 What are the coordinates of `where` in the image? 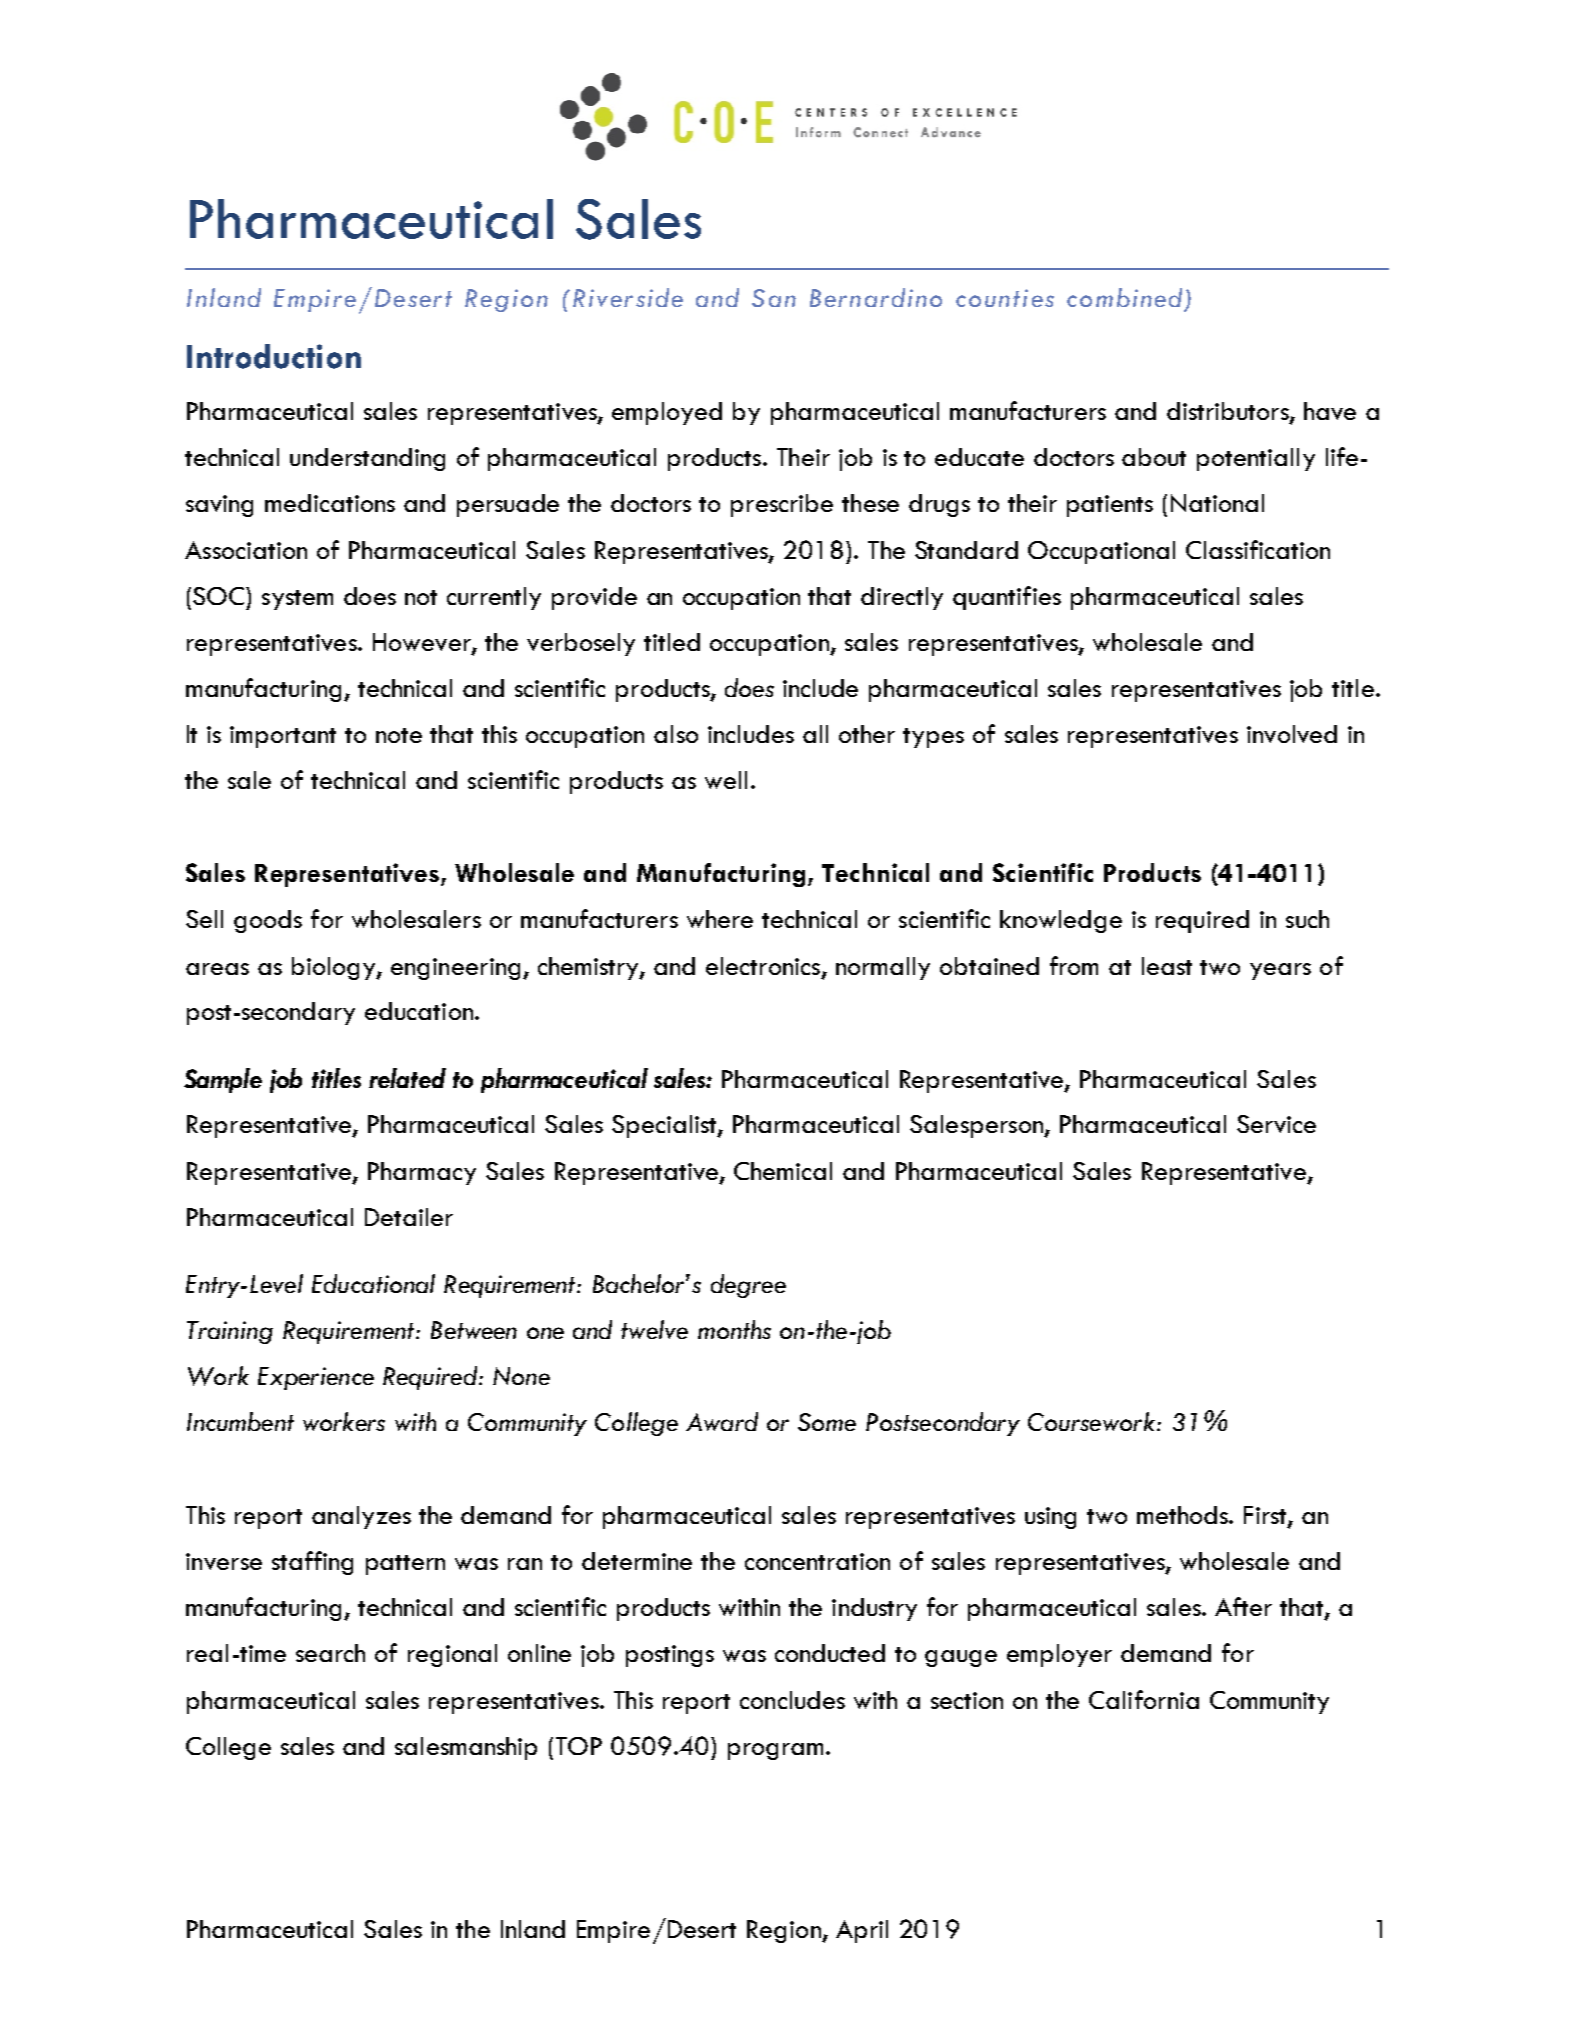 It's located at (720, 919).
